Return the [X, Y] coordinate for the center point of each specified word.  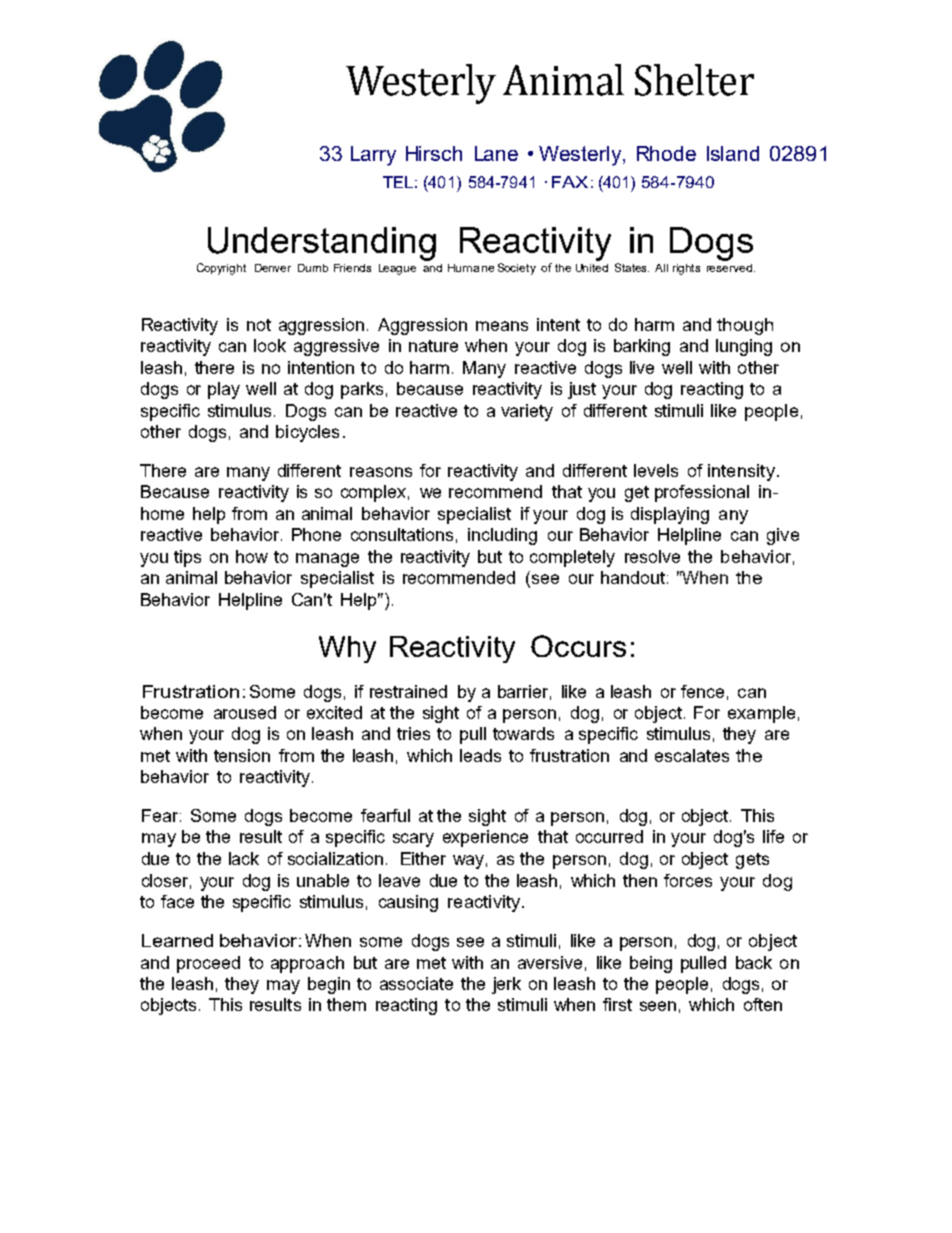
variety [527, 412]
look [270, 345]
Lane [496, 153]
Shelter [694, 80]
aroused [245, 712]
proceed [208, 964]
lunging [744, 347]
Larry [373, 156]
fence [702, 691]
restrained [408, 691]
